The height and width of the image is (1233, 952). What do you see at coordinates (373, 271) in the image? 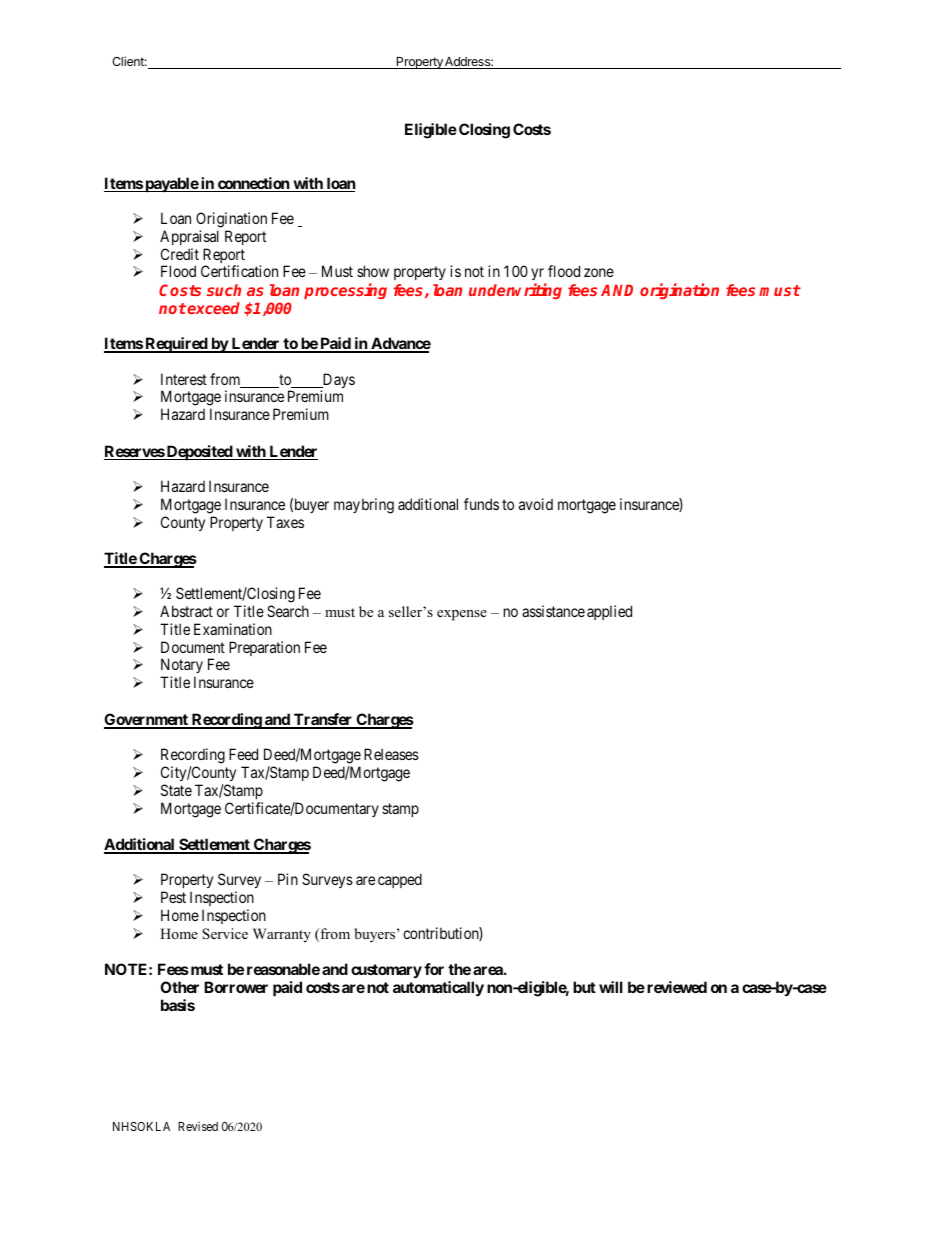
I see `show` at bounding box center [373, 271].
